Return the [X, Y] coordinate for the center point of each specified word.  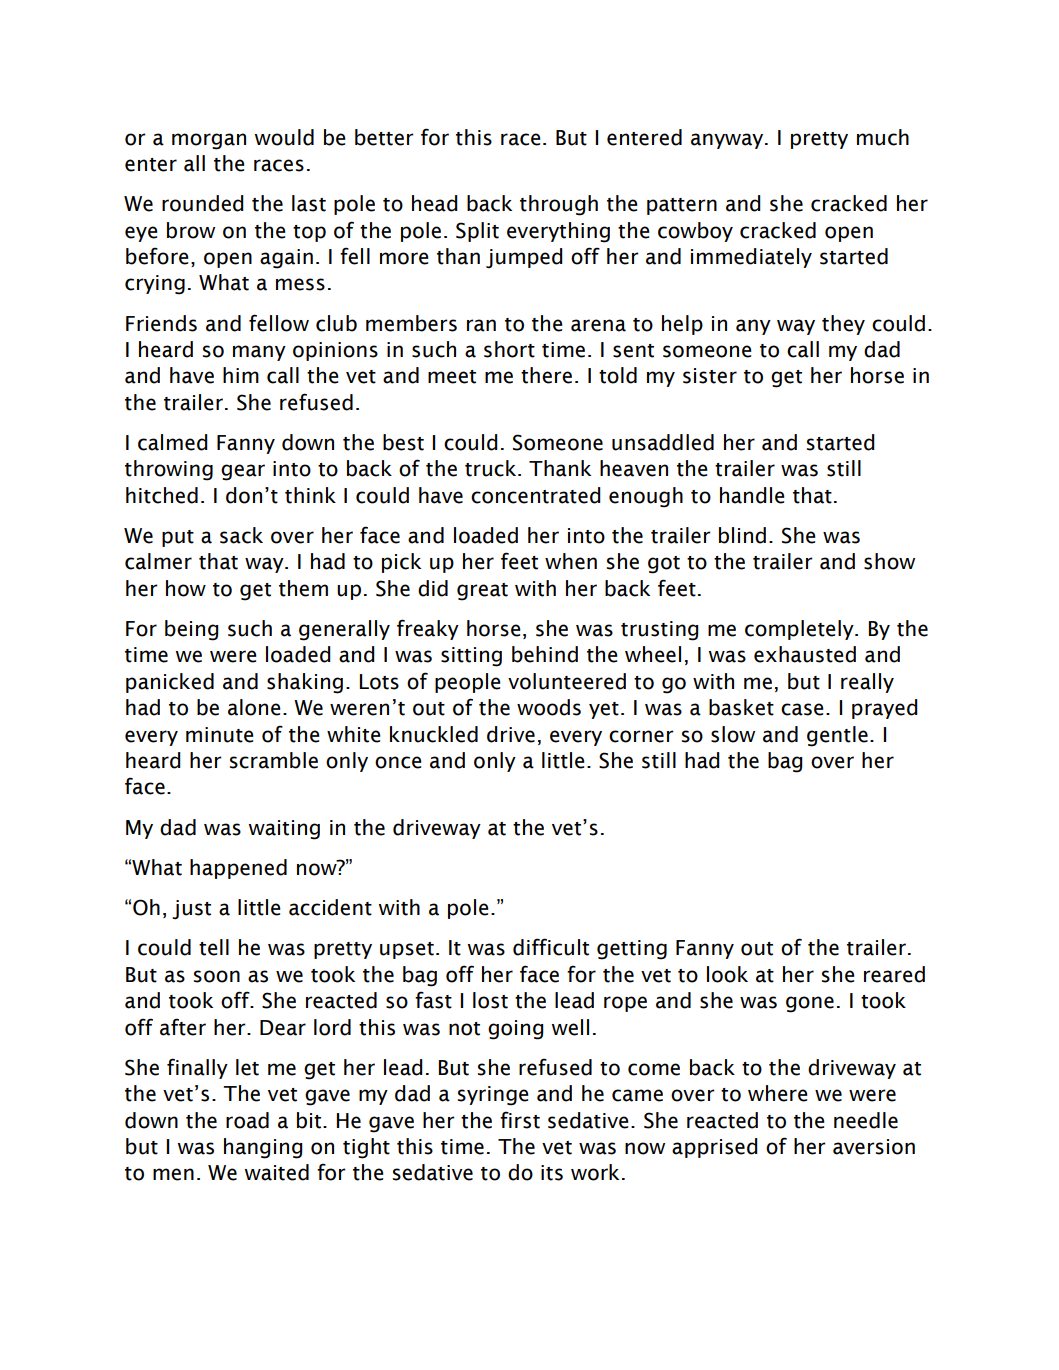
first [520, 1120]
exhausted [805, 654]
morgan [209, 141]
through [559, 205]
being [192, 630]
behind [545, 654]
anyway [728, 141]
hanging [263, 1148]
